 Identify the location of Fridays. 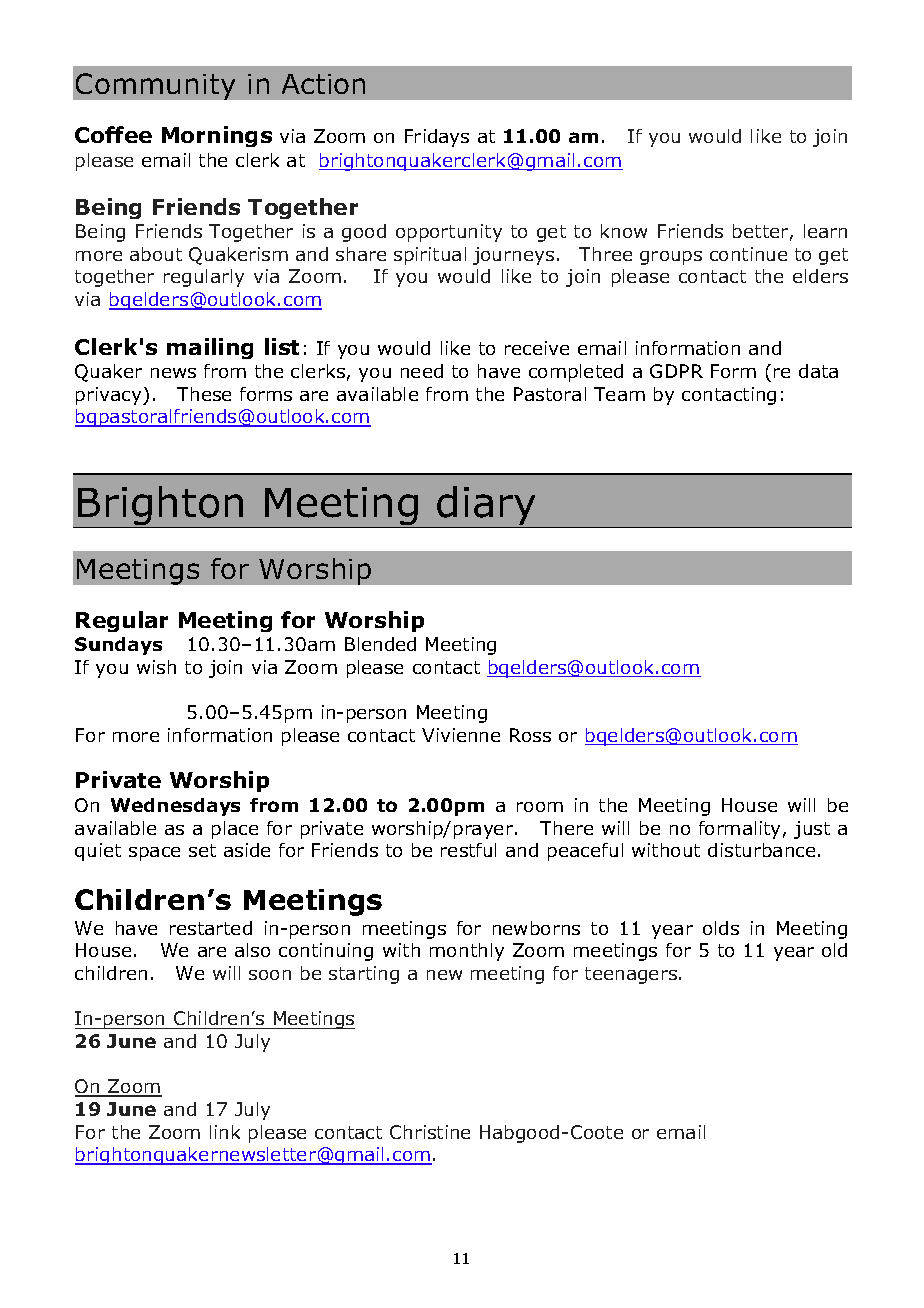
(437, 138).
